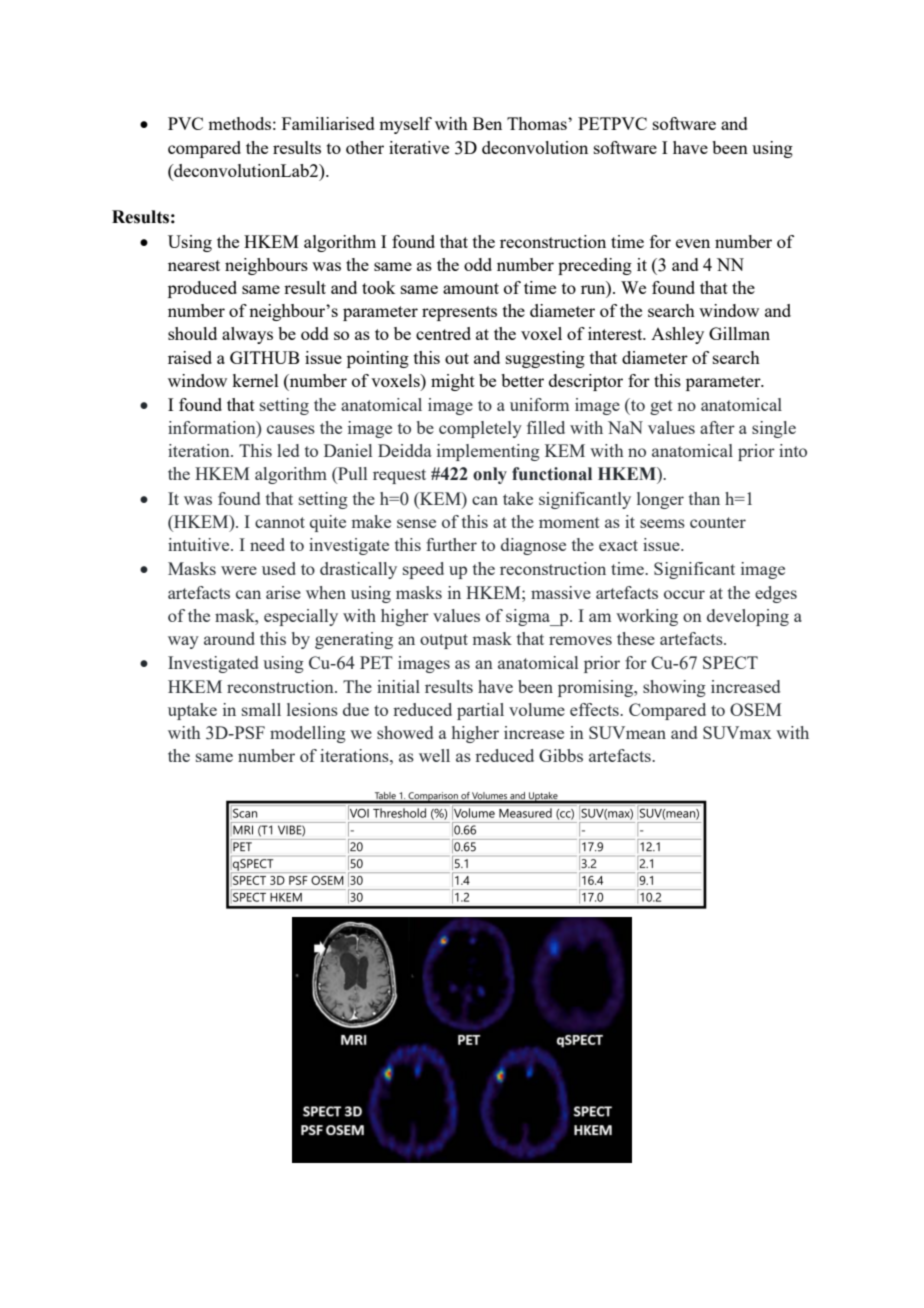 This document has height=1308, width=924. I want to click on modelling, so click(308, 734).
